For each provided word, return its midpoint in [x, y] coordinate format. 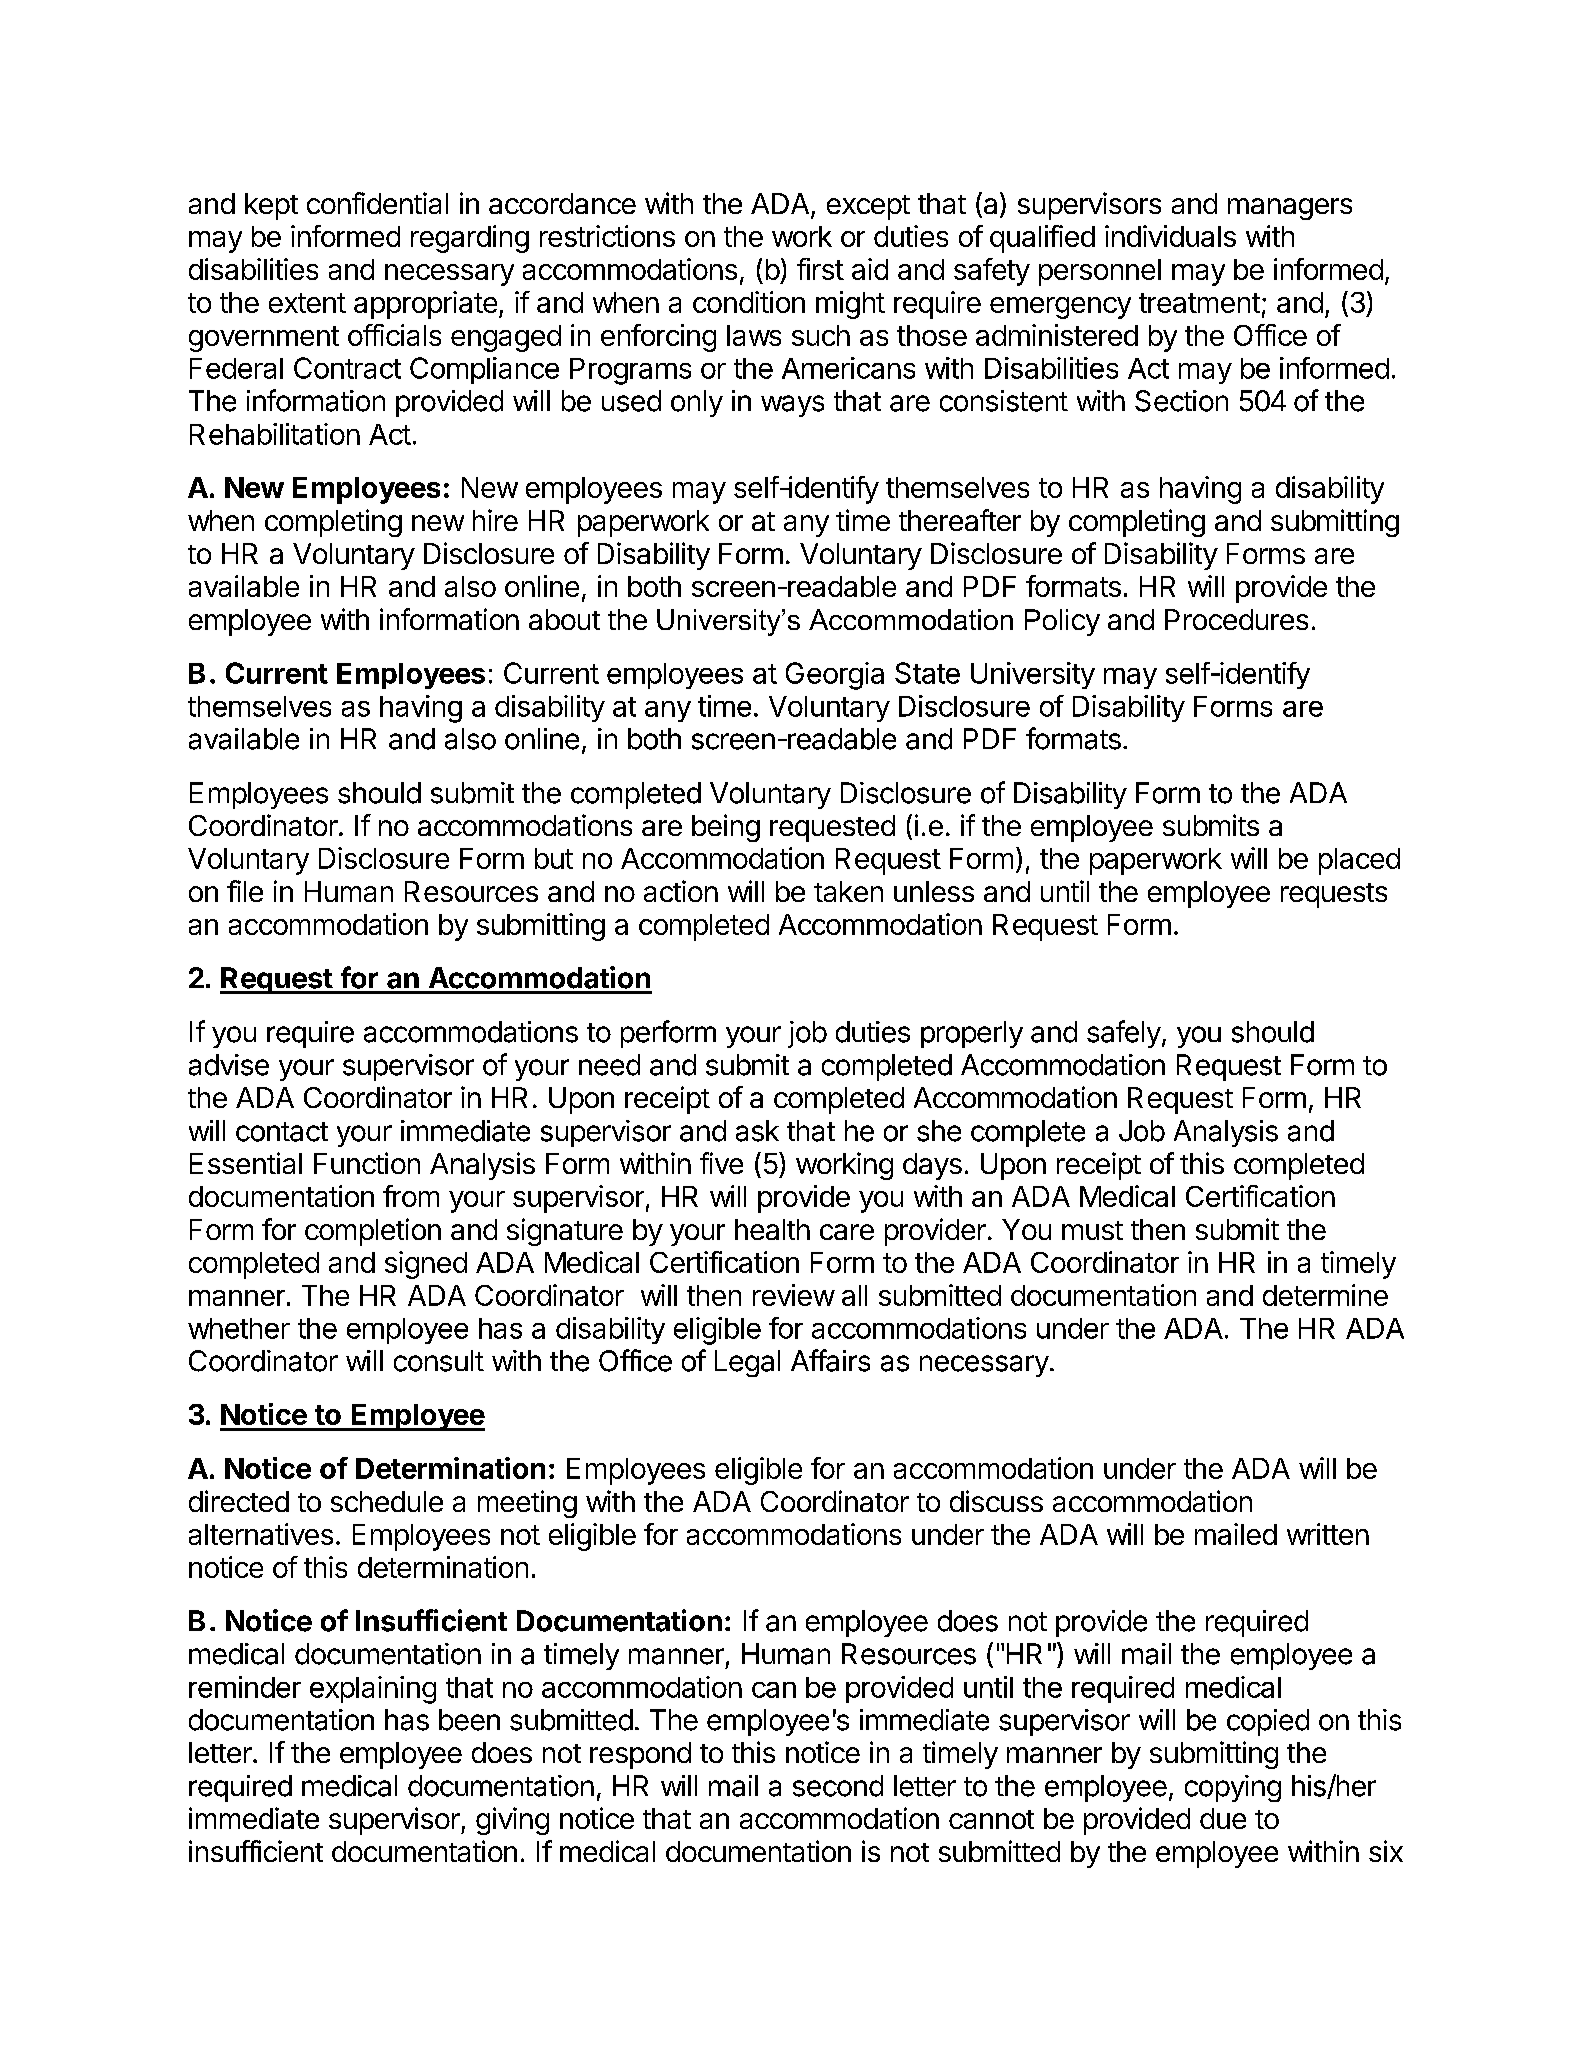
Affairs [830, 1360]
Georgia [835, 676]
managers [1290, 209]
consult [439, 1361]
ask [757, 1131]
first [820, 269]
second [838, 1786]
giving [512, 1821]
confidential [377, 203]
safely [1124, 1034]
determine [1325, 1295]
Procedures [1236, 619]
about [564, 619]
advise [229, 1065]
